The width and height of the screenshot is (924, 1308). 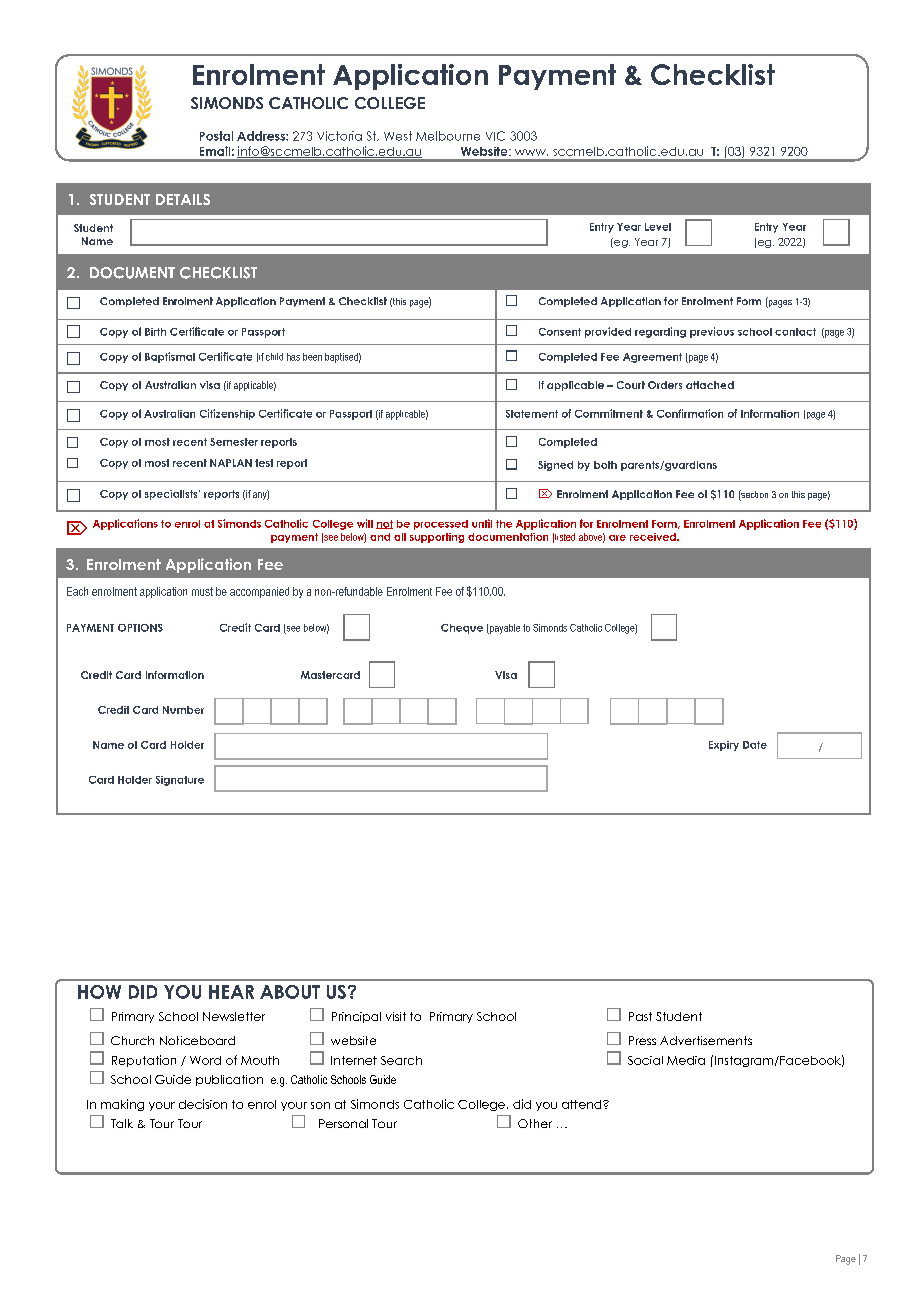 I want to click on Melbourne, so click(x=448, y=136).
